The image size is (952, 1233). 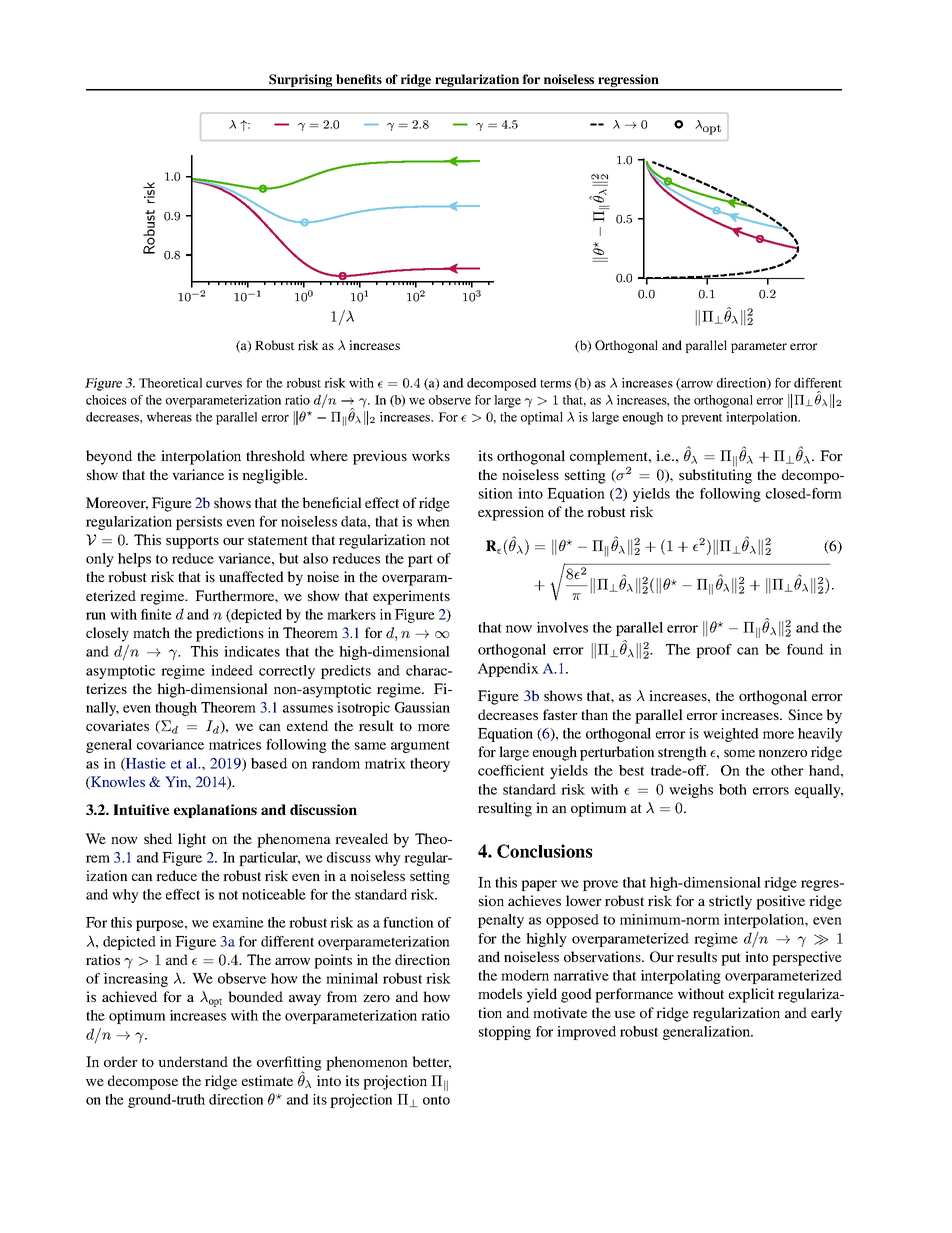 What do you see at coordinates (193, 1061) in the image?
I see `understand` at bounding box center [193, 1061].
